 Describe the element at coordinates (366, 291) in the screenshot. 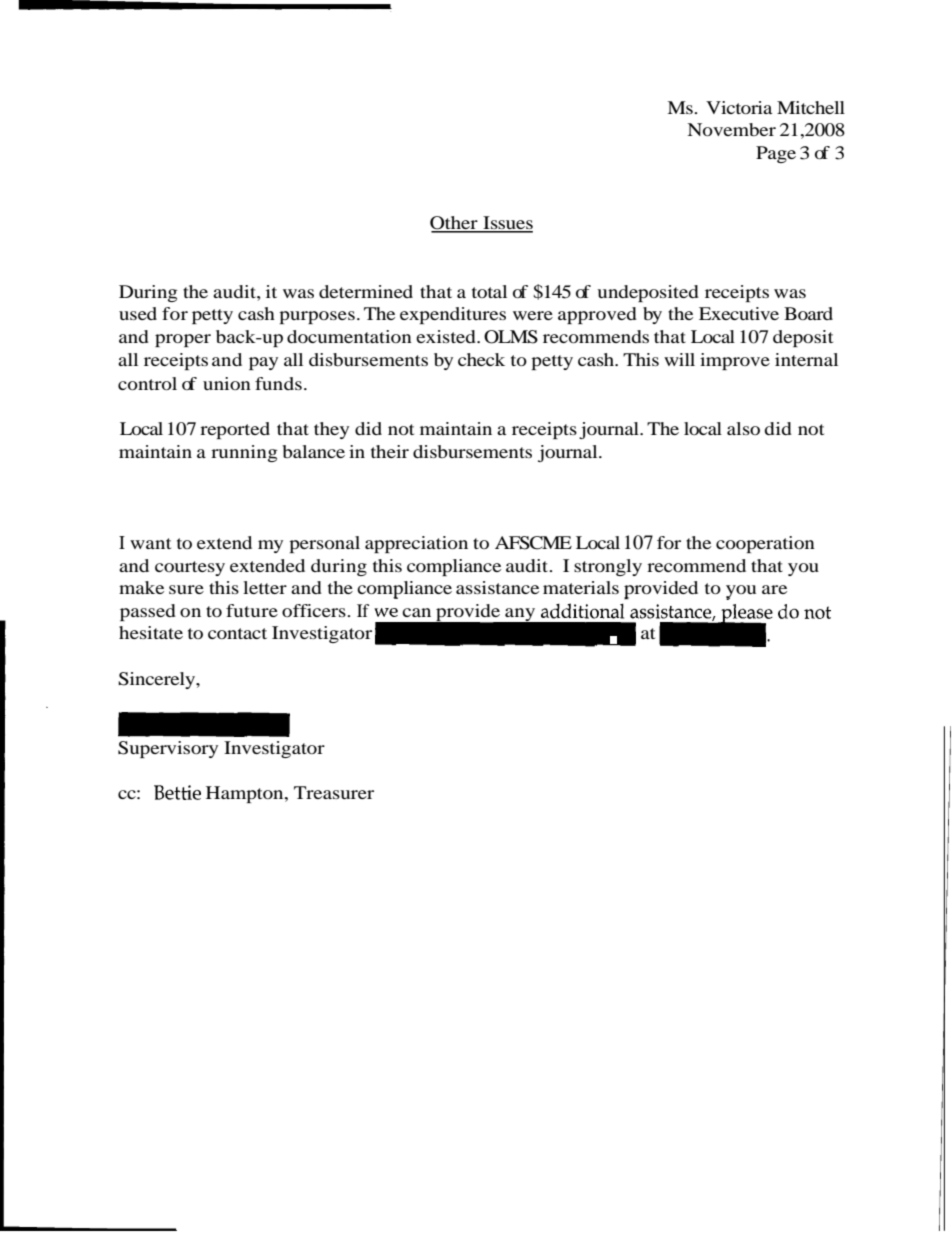

I see `determined` at that location.
